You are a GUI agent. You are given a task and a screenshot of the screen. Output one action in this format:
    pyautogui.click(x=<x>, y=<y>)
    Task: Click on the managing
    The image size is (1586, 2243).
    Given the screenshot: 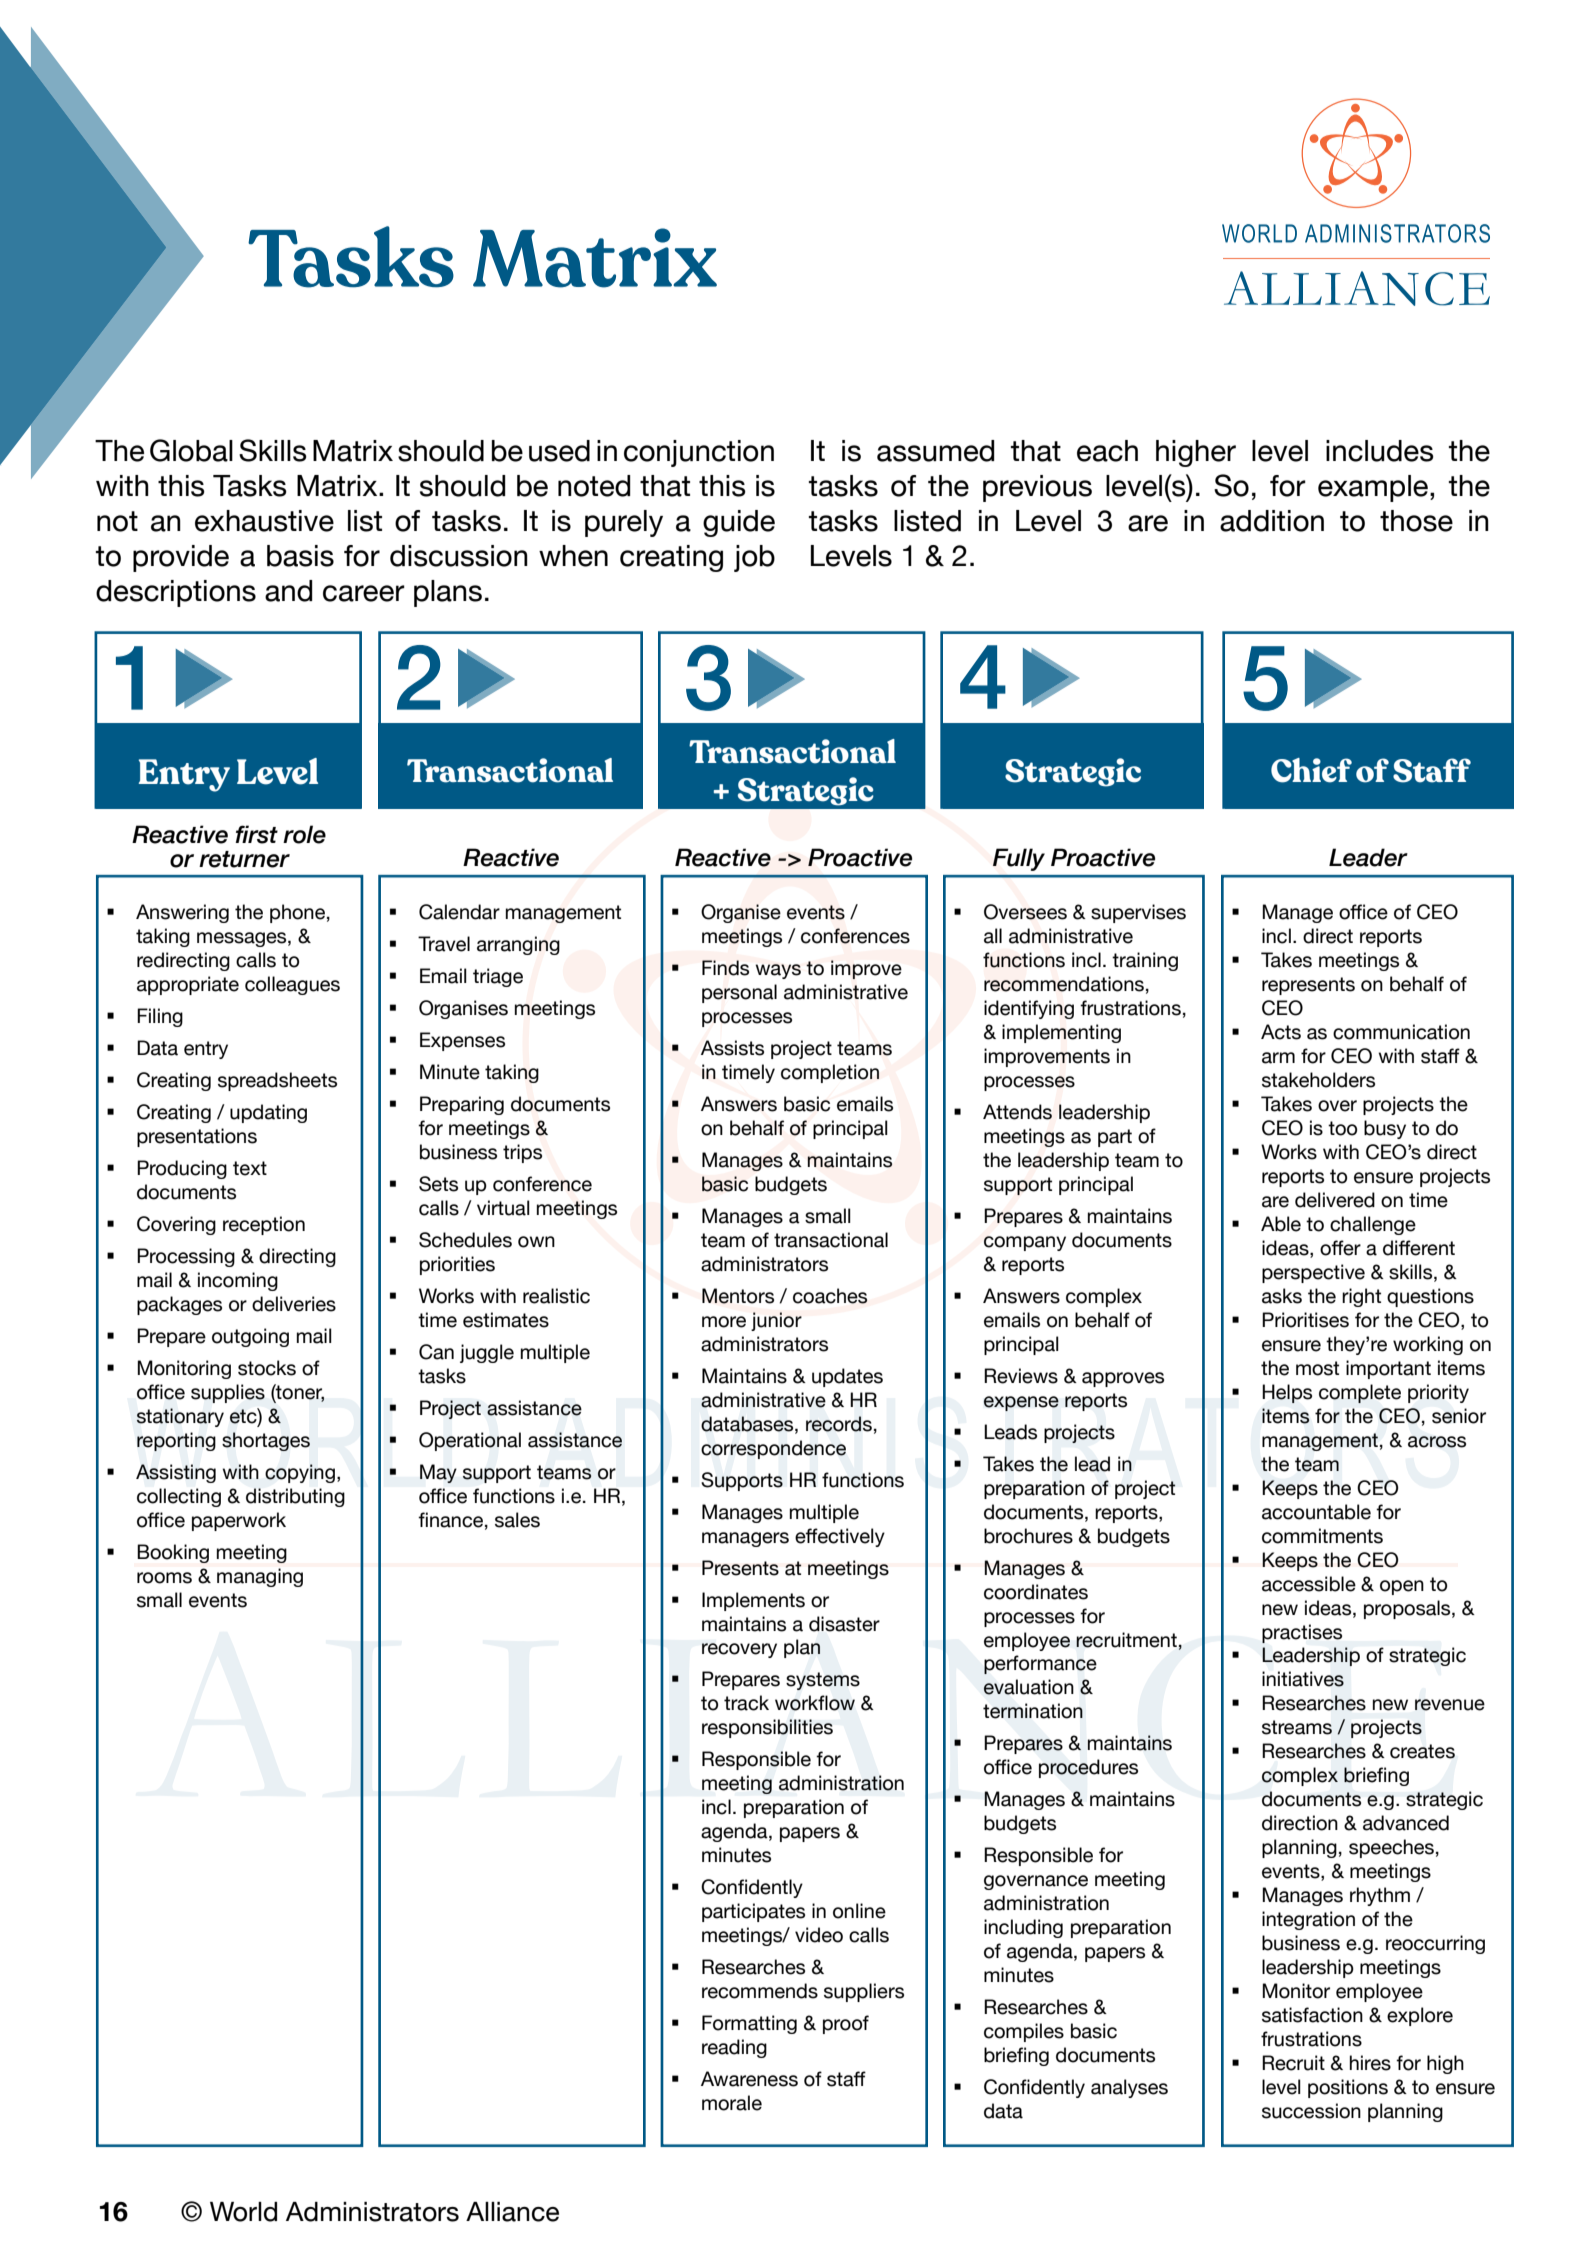 What is the action you would take?
    pyautogui.click(x=260, y=1577)
